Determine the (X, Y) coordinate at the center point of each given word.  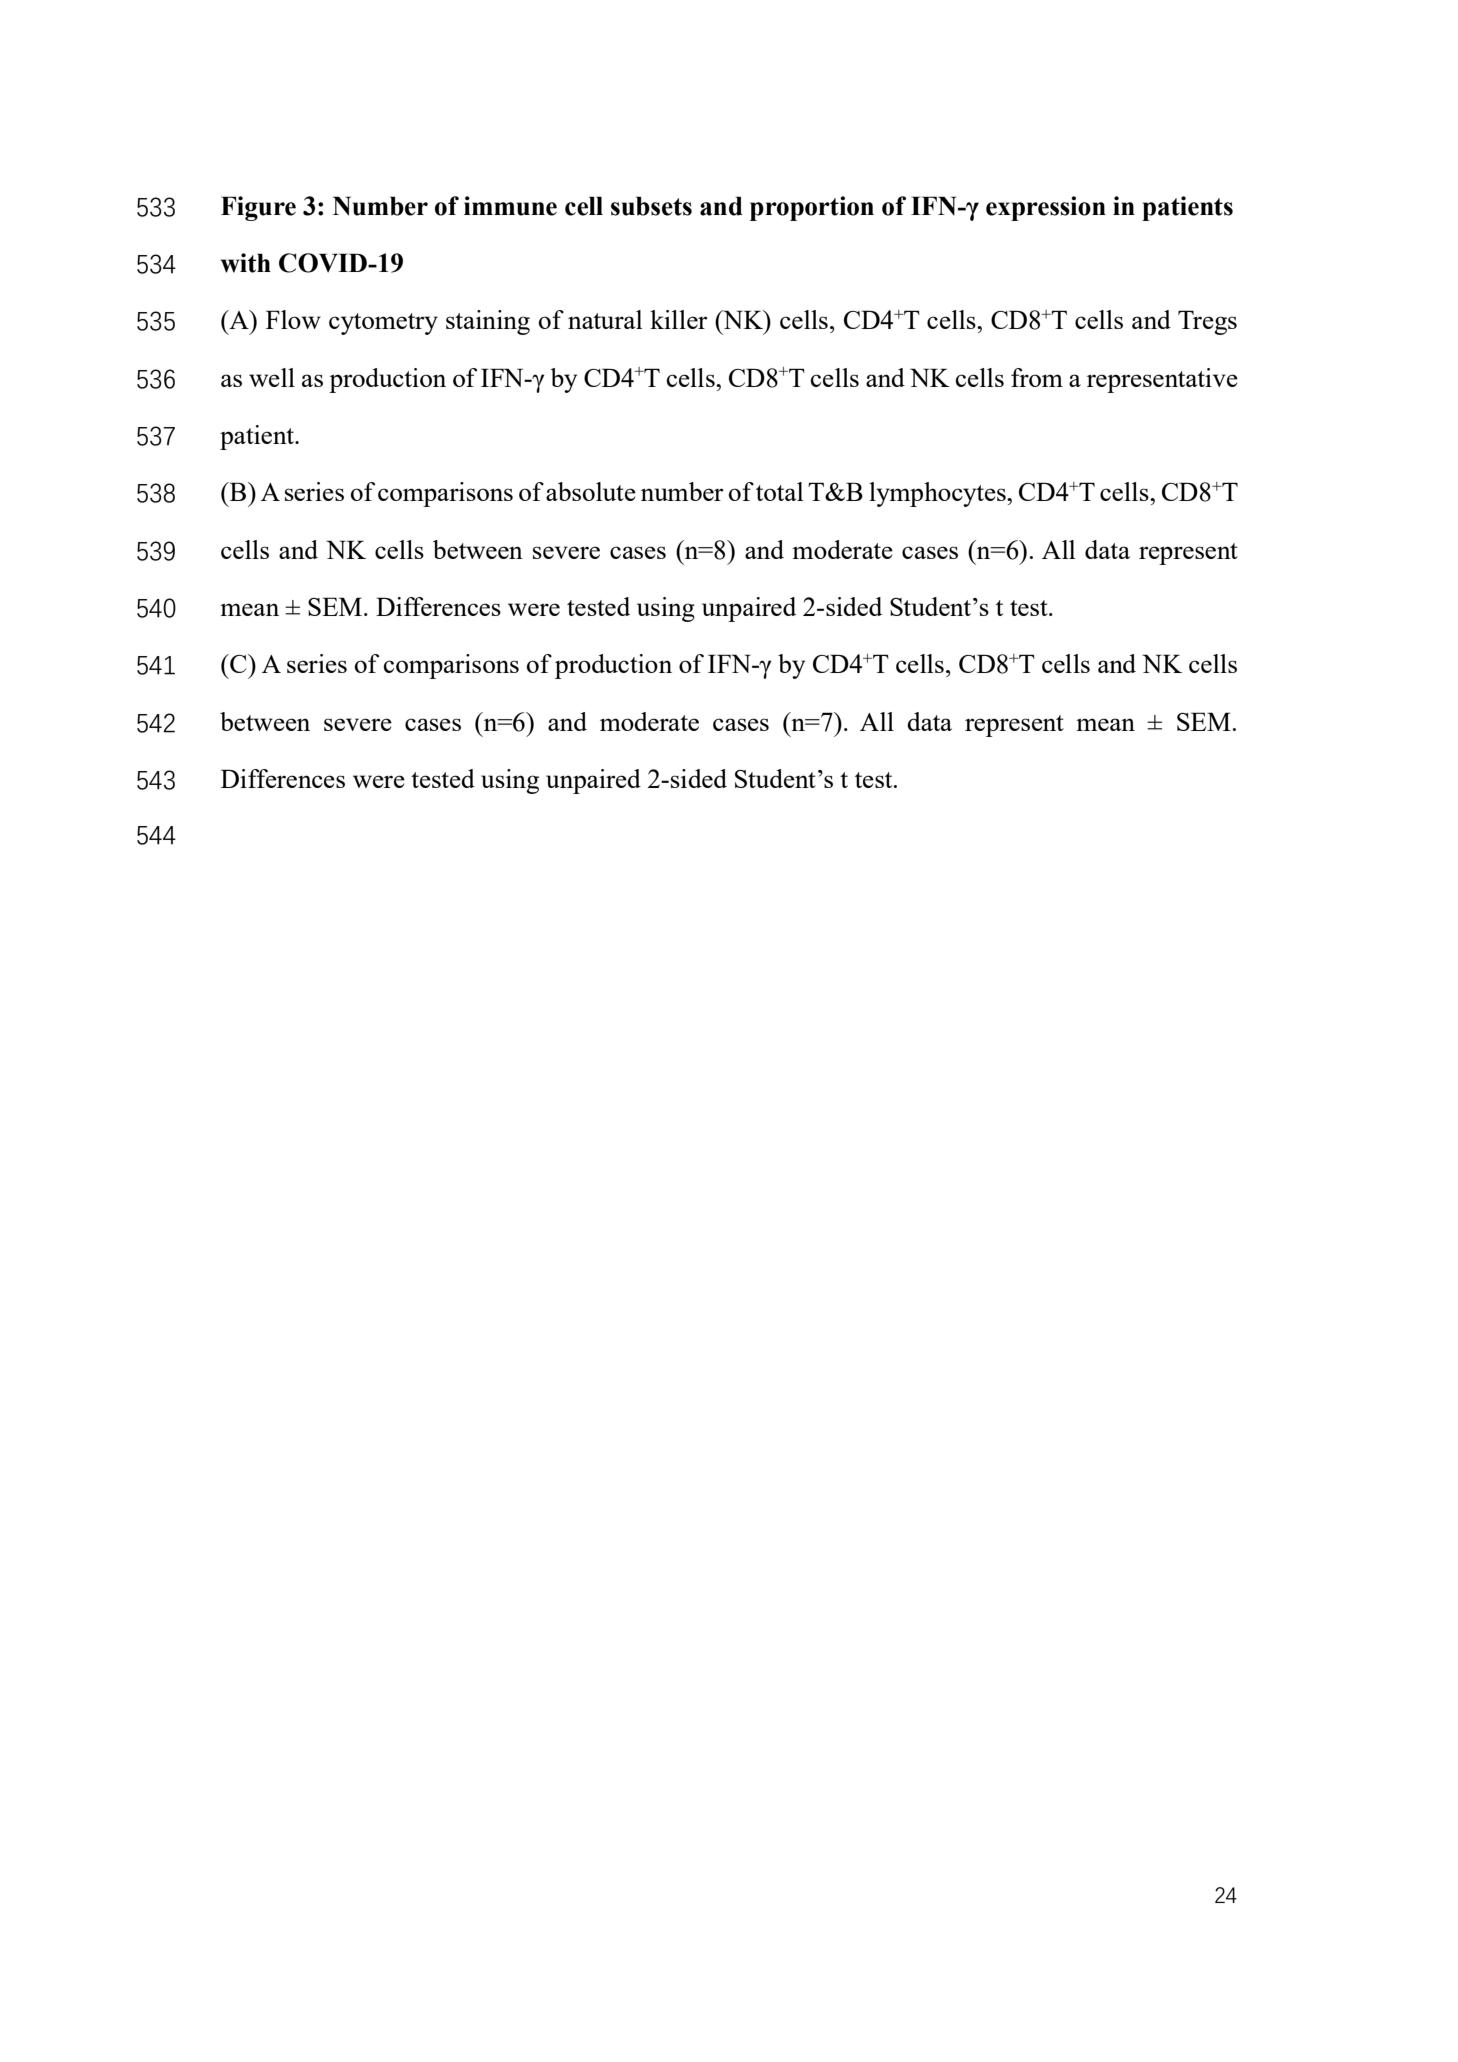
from (1037, 377)
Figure (258, 208)
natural (605, 319)
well (272, 377)
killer (679, 319)
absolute (591, 491)
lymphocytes (938, 494)
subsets (651, 206)
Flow (293, 319)
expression (1046, 208)
